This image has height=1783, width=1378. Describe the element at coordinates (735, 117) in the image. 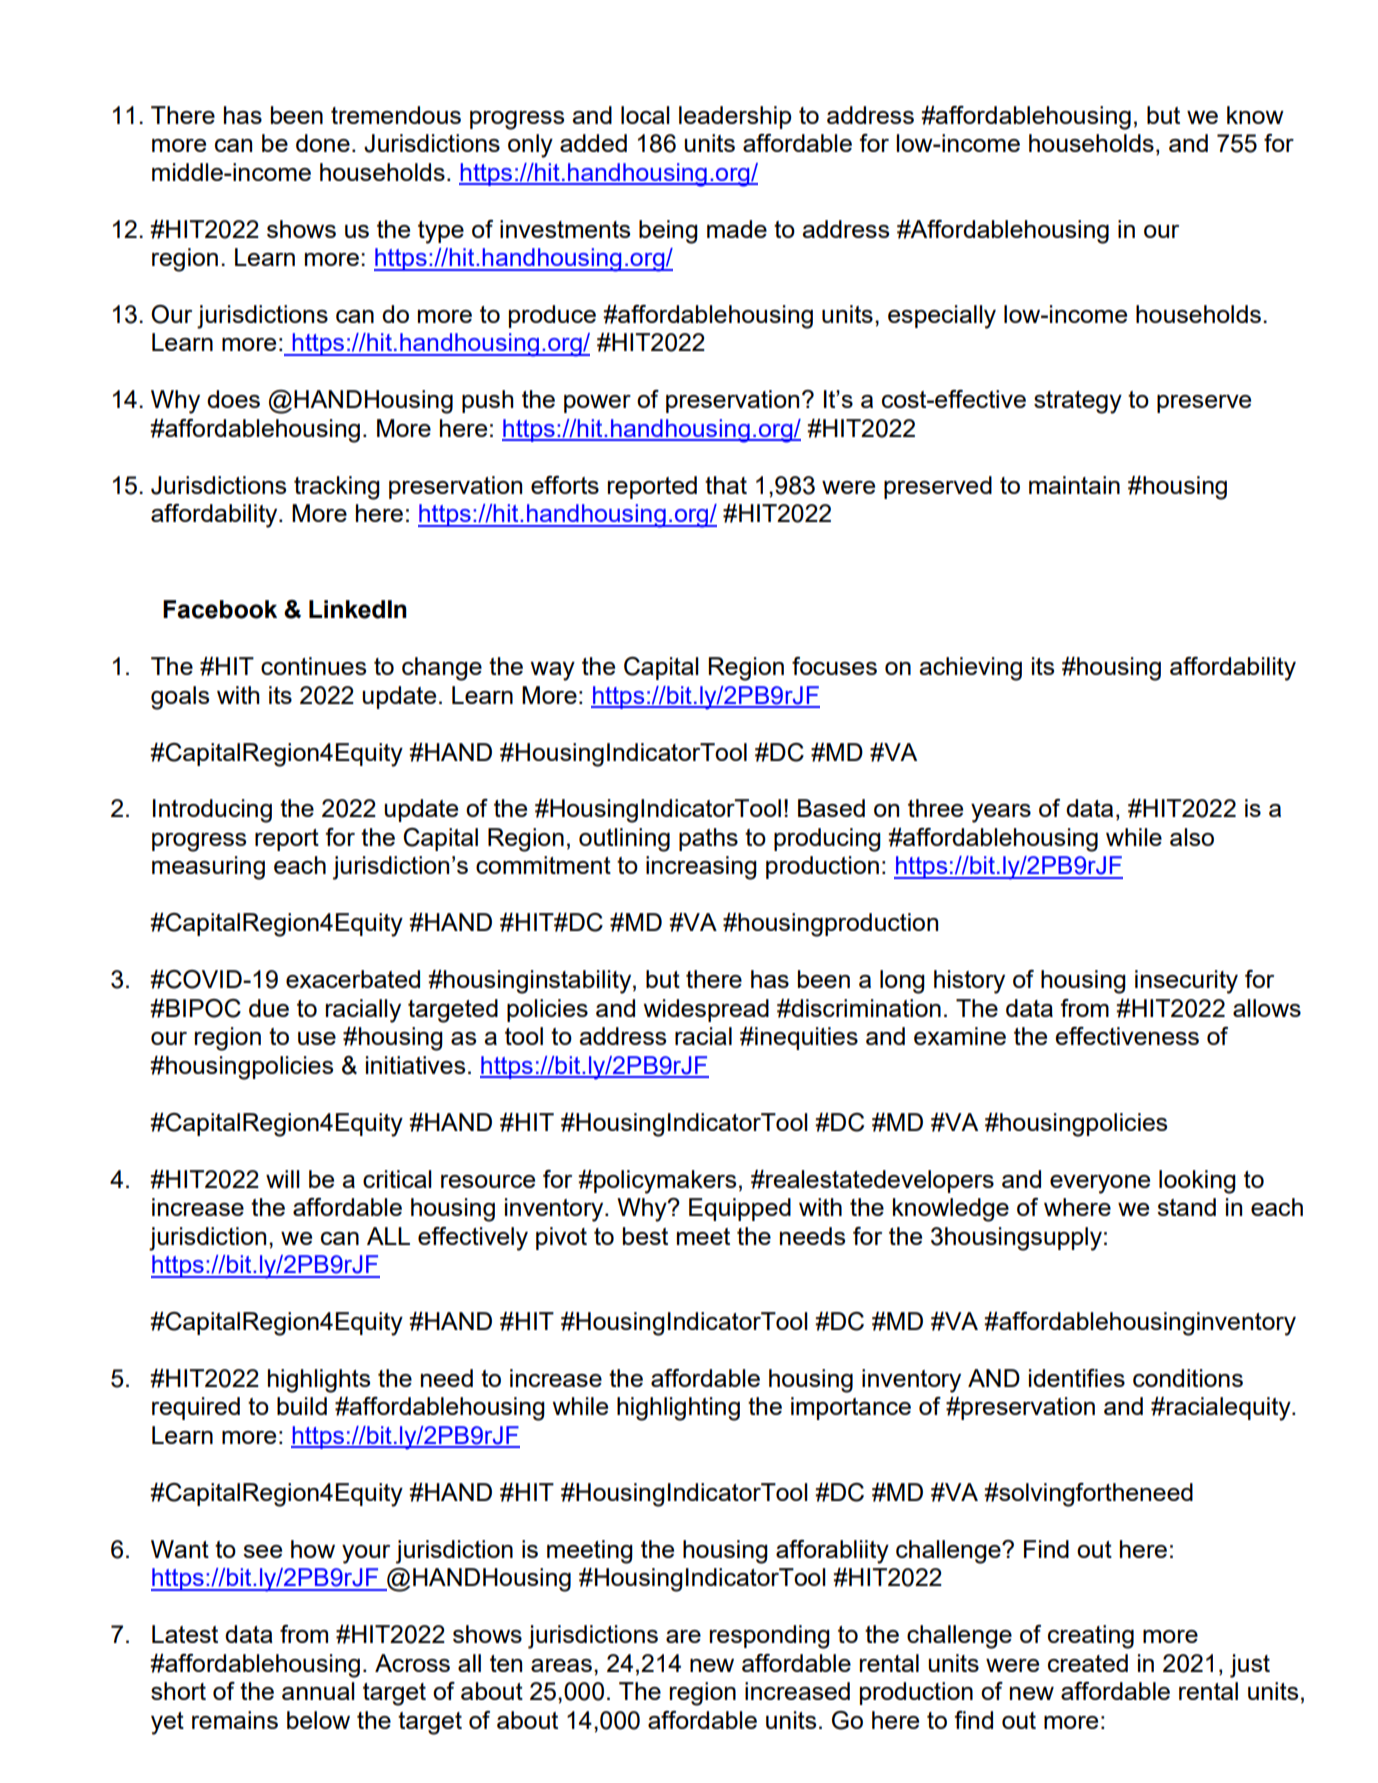

I see `leadership` at that location.
